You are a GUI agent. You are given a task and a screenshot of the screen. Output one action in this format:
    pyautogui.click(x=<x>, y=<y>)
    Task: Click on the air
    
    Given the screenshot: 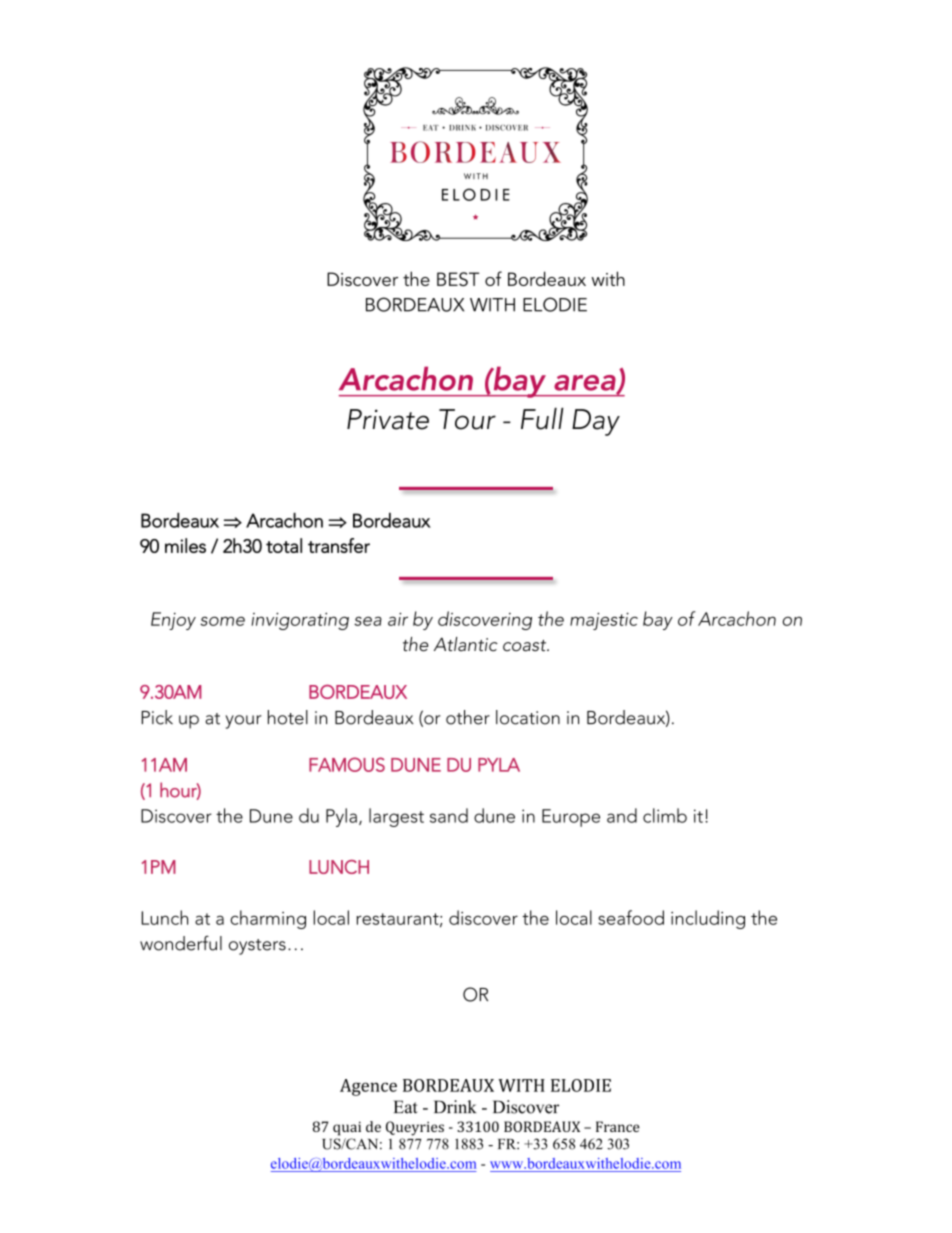 What is the action you would take?
    pyautogui.click(x=398, y=619)
